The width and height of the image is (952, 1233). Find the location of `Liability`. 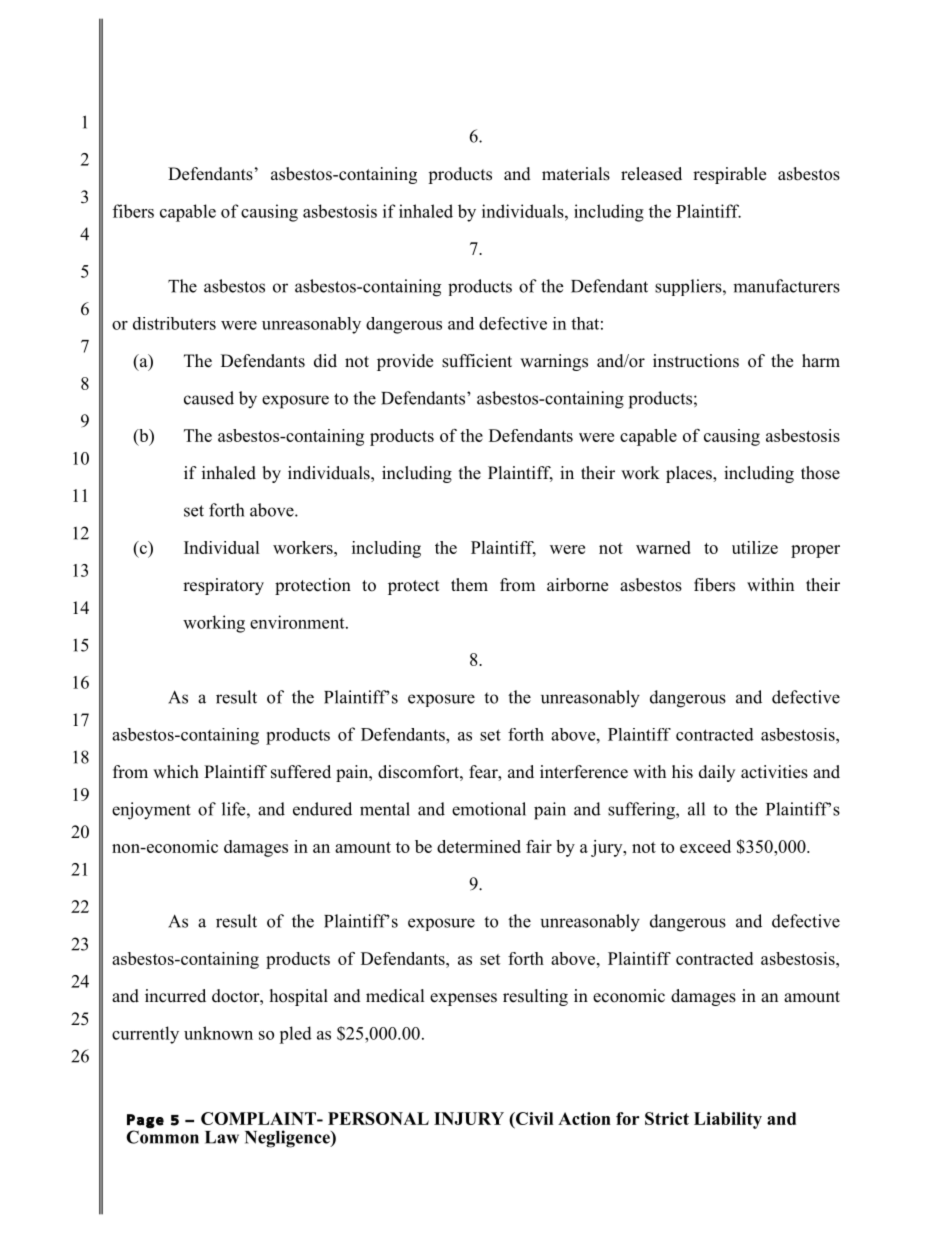

Liability is located at coordinates (728, 1120).
